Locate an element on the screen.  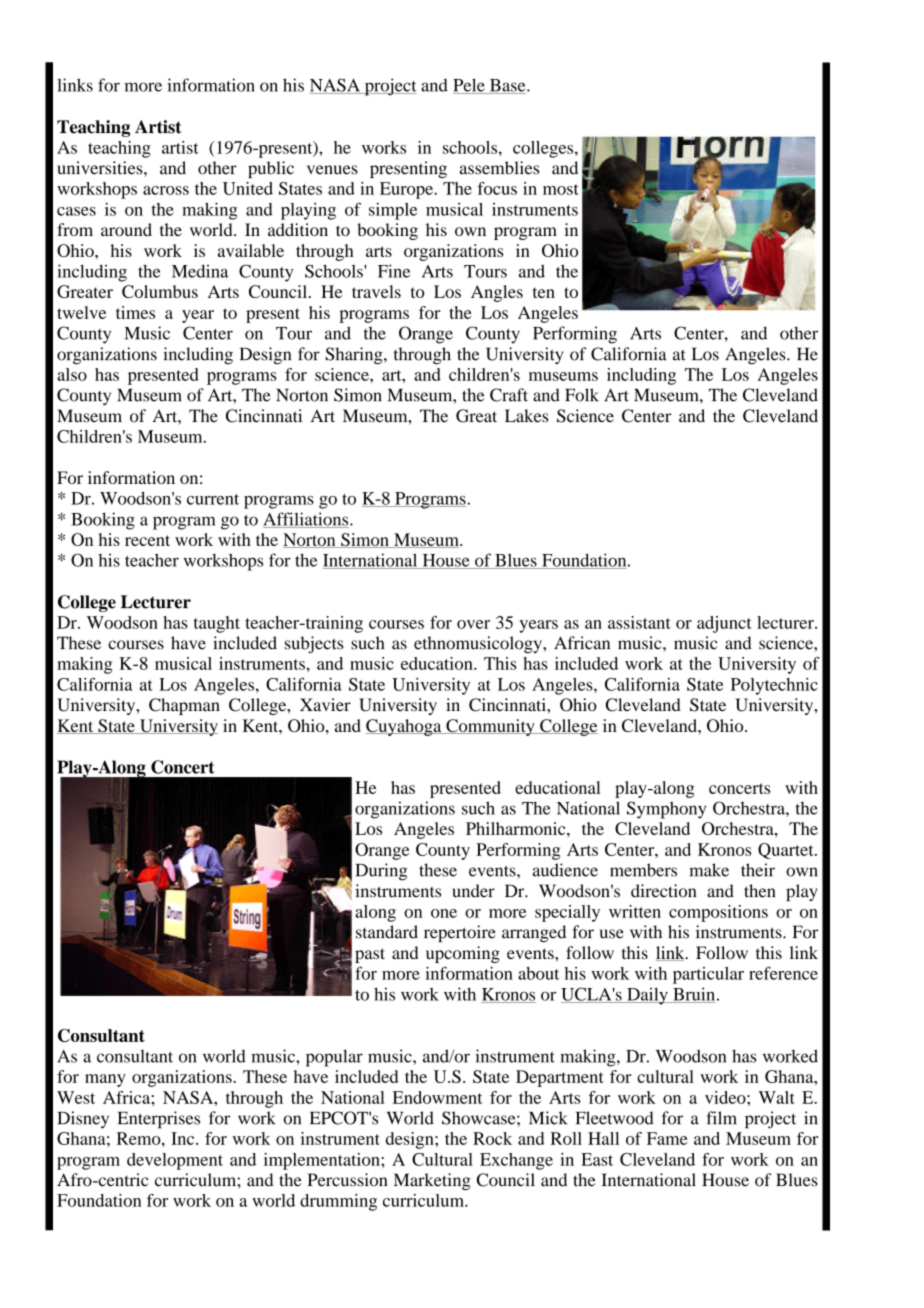
Lakes is located at coordinates (526, 416).
